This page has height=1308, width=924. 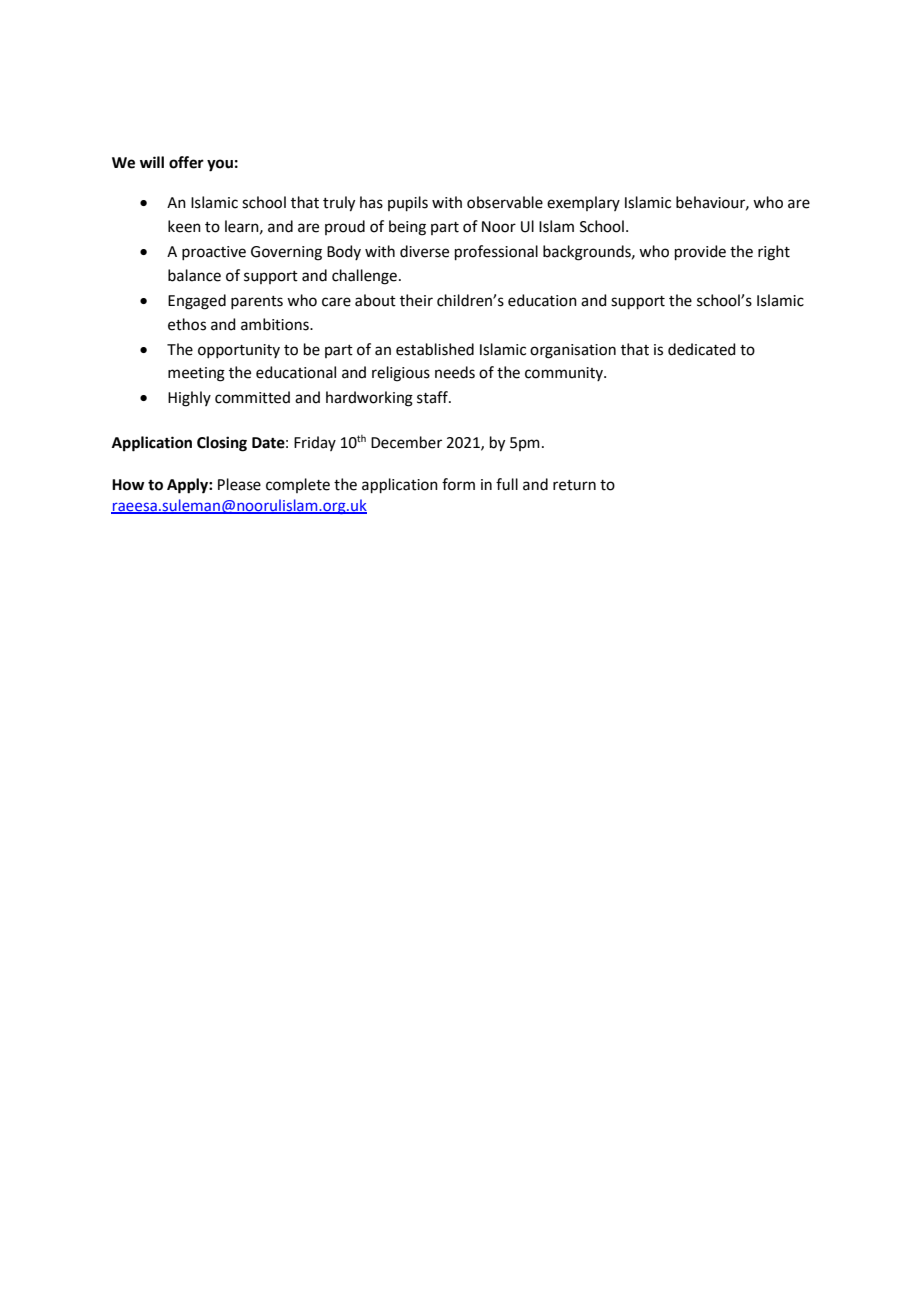 I want to click on challenge, so click(x=364, y=277).
